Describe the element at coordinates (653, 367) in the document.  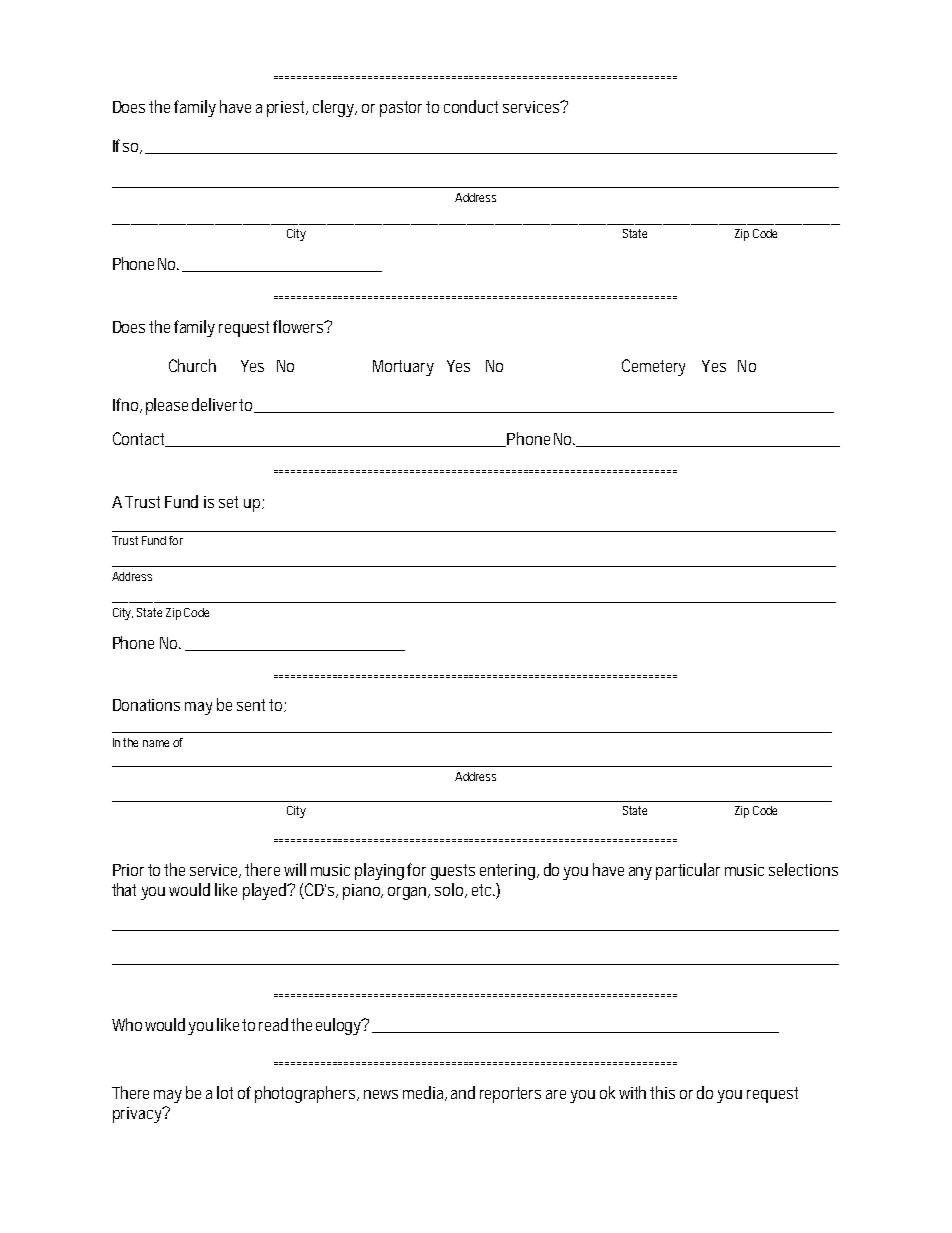
I see `Cemetery` at that location.
